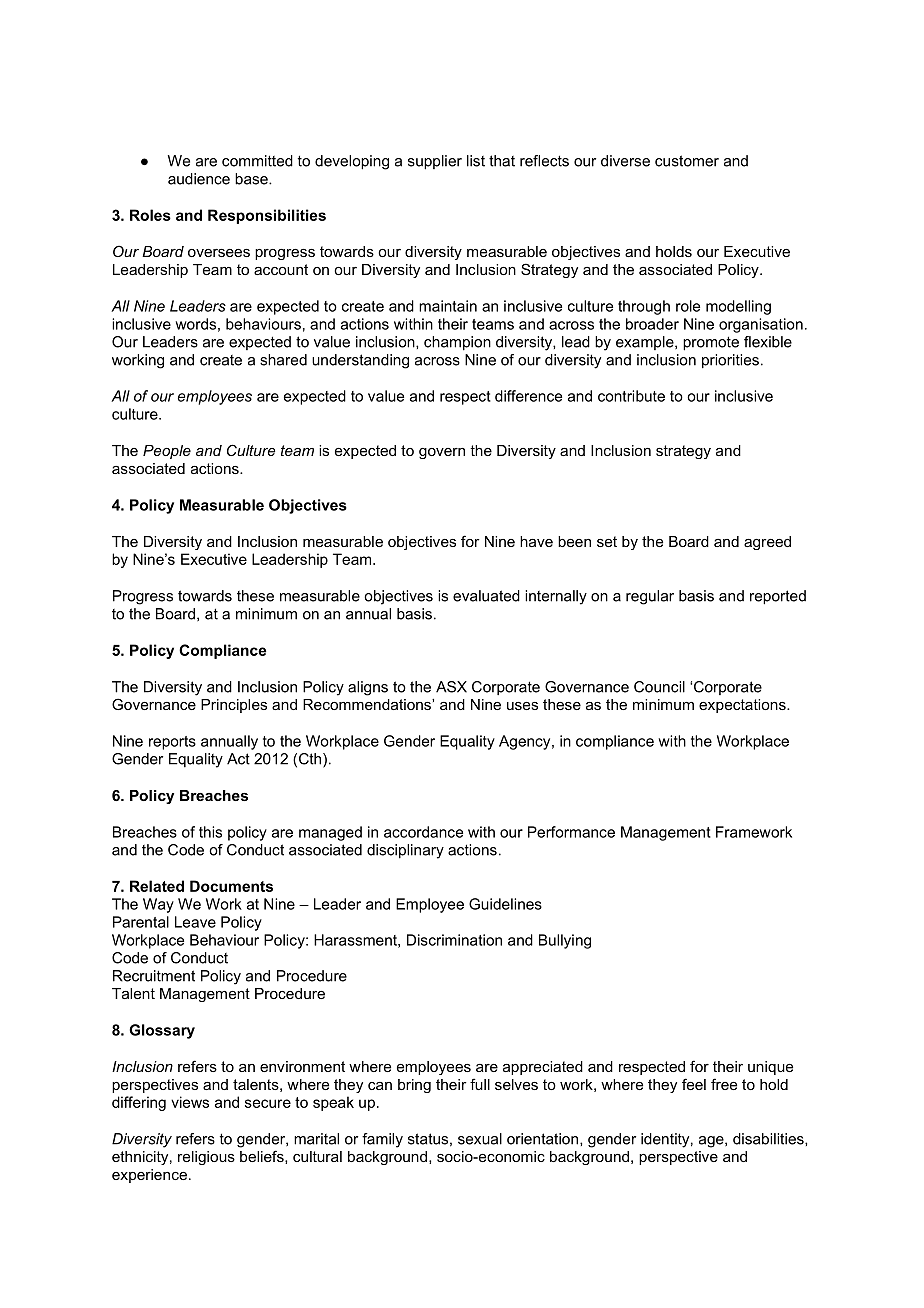 The height and width of the page is (1308, 924). I want to click on religious, so click(206, 1158).
